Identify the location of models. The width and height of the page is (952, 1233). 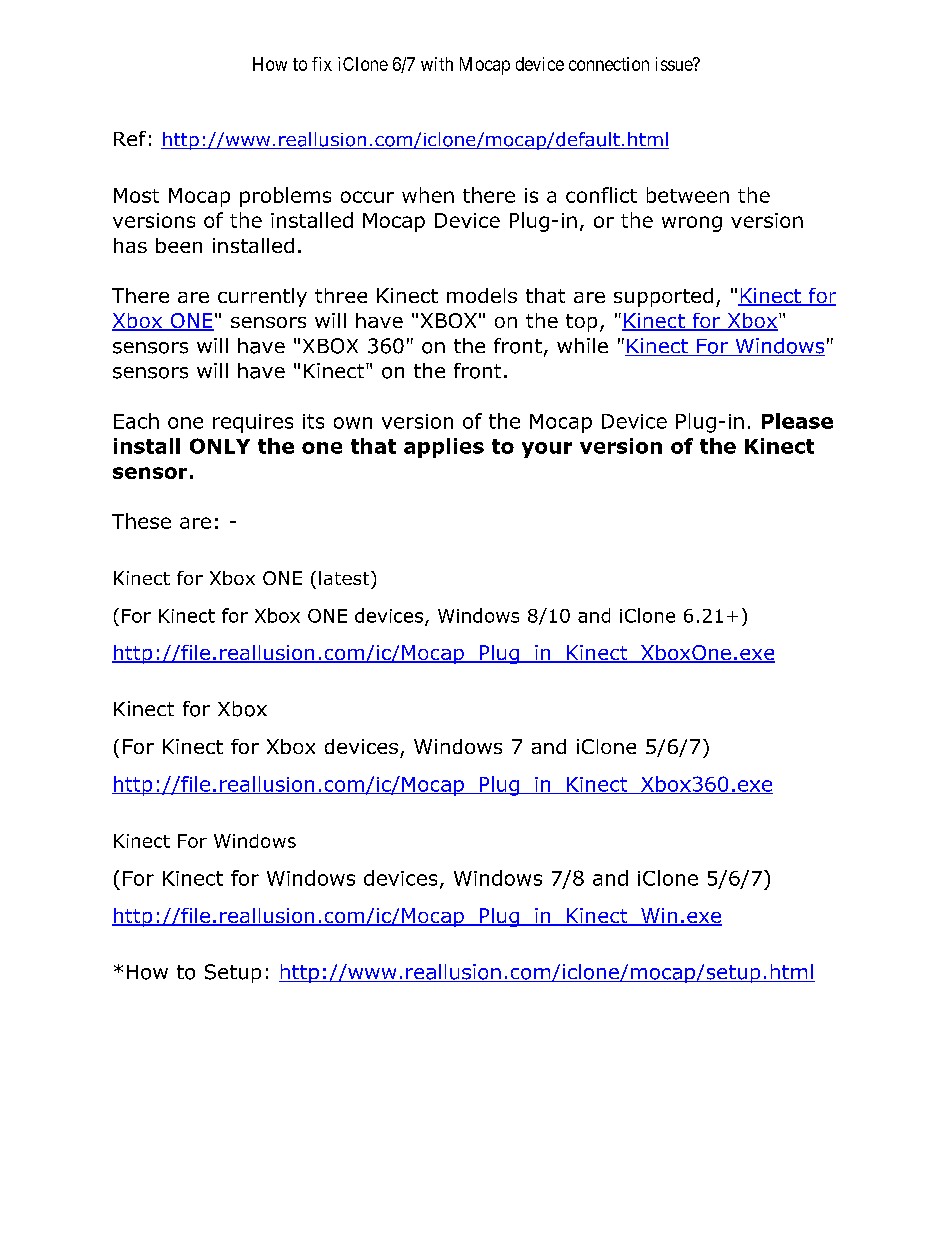
(482, 295).
